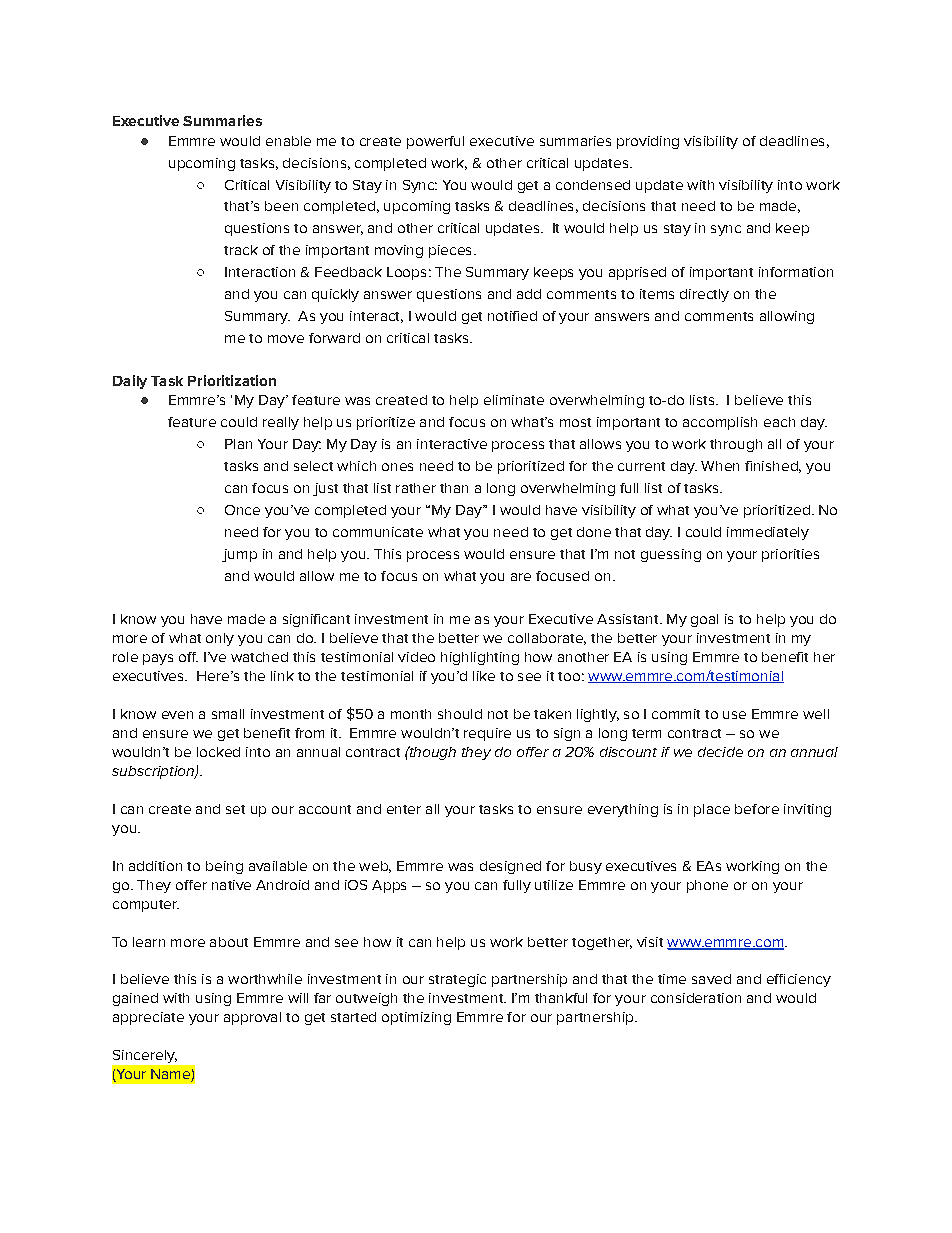 The image size is (952, 1233). What do you see at coordinates (232, 380) in the screenshot?
I see `Prioritization` at bounding box center [232, 380].
